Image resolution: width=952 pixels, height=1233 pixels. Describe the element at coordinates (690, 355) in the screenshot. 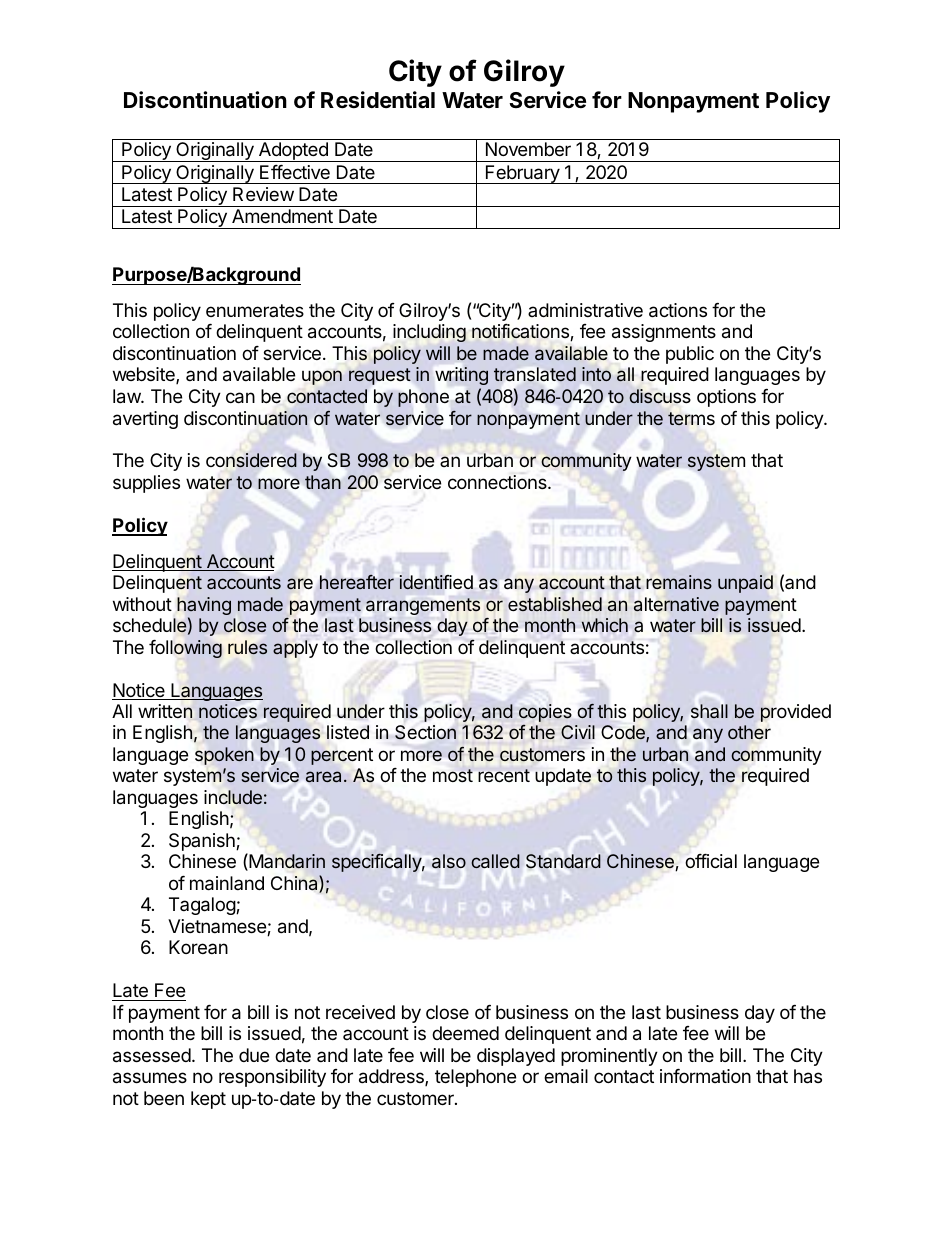

I see `public` at that location.
